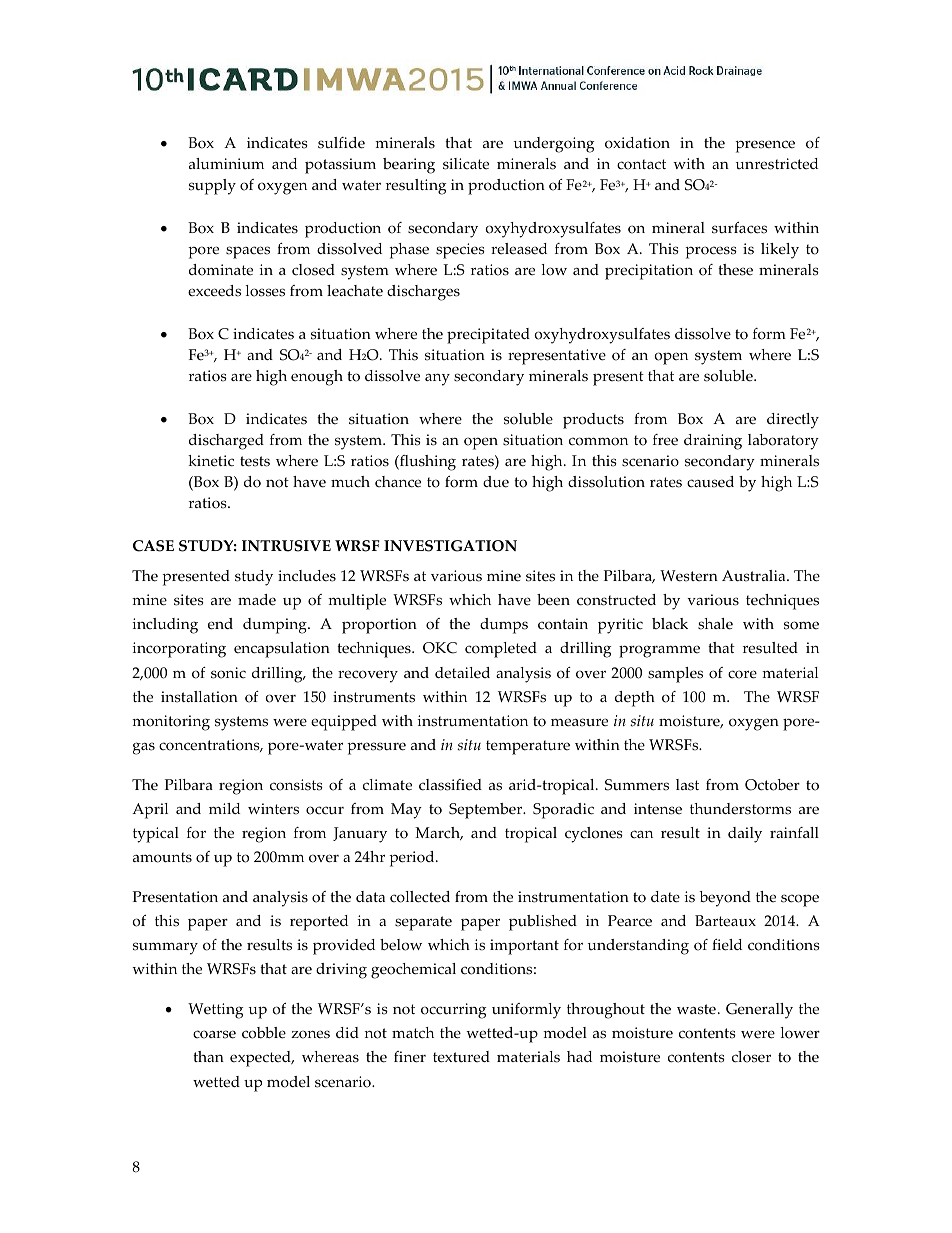 This image has width=952, height=1233. Describe the element at coordinates (765, 146) in the image. I see `presence` at that location.
